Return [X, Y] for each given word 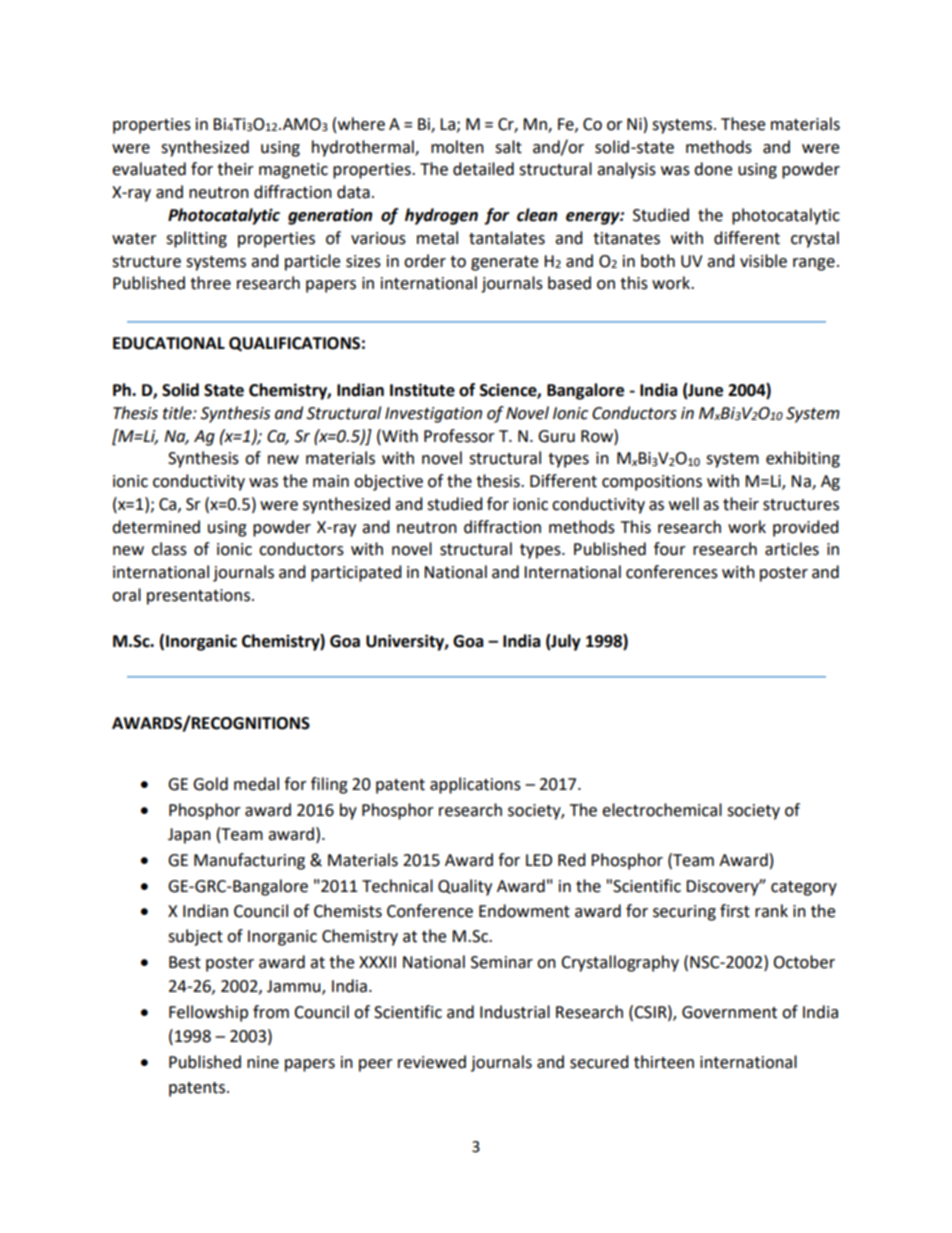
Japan [189, 836]
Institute [422, 390]
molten [457, 147]
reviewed [432, 1062]
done [713, 169]
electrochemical [662, 810]
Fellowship [208, 1013]
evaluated [149, 169]
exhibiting [803, 459]
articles [792, 549]
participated [356, 573]
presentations [198, 597]
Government [729, 1012]
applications [475, 785]
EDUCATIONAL [169, 343]
